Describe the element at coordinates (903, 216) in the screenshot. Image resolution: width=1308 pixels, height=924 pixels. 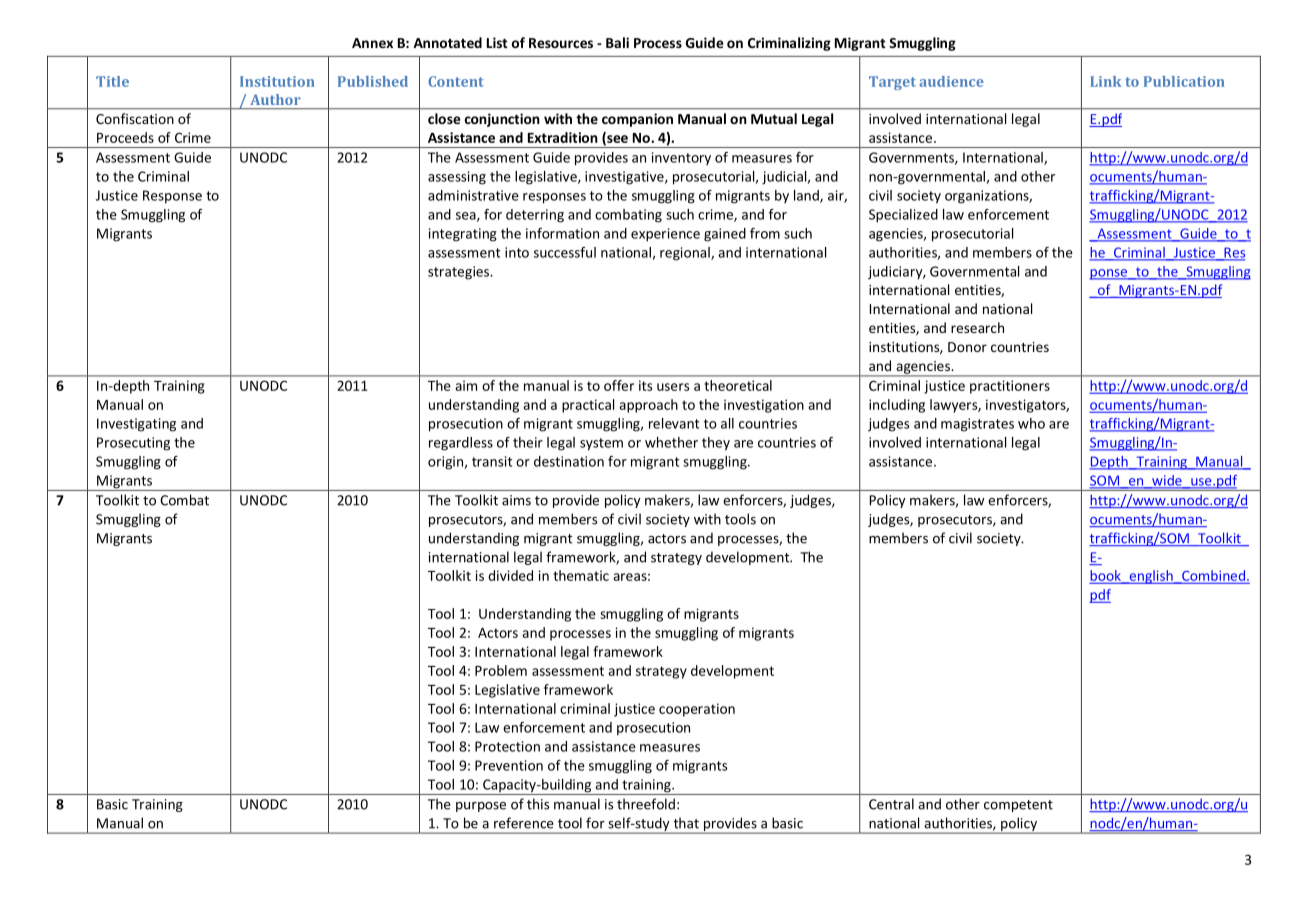
I see `Specialized` at that location.
